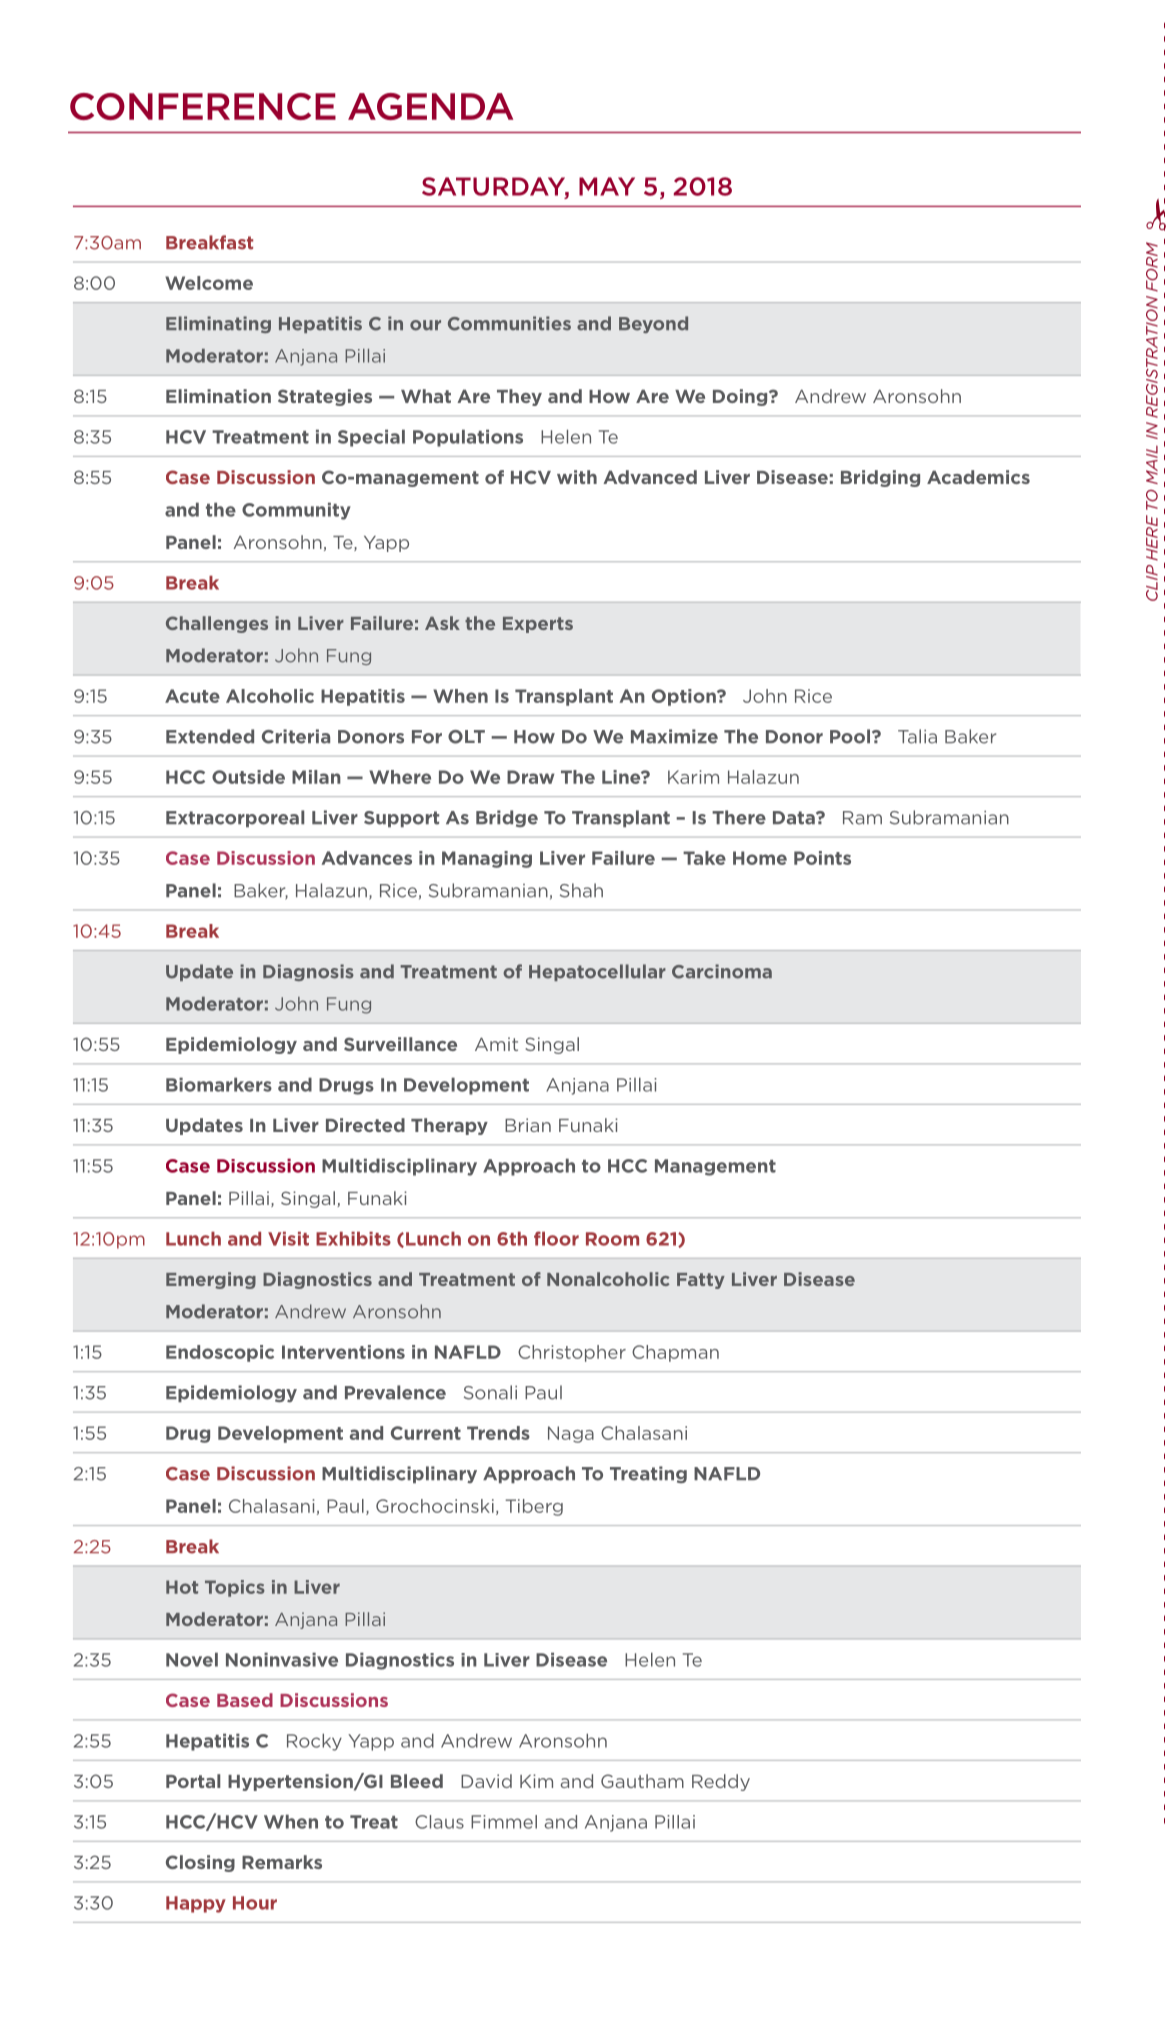  I want to click on Endoscopic, so click(220, 1353).
